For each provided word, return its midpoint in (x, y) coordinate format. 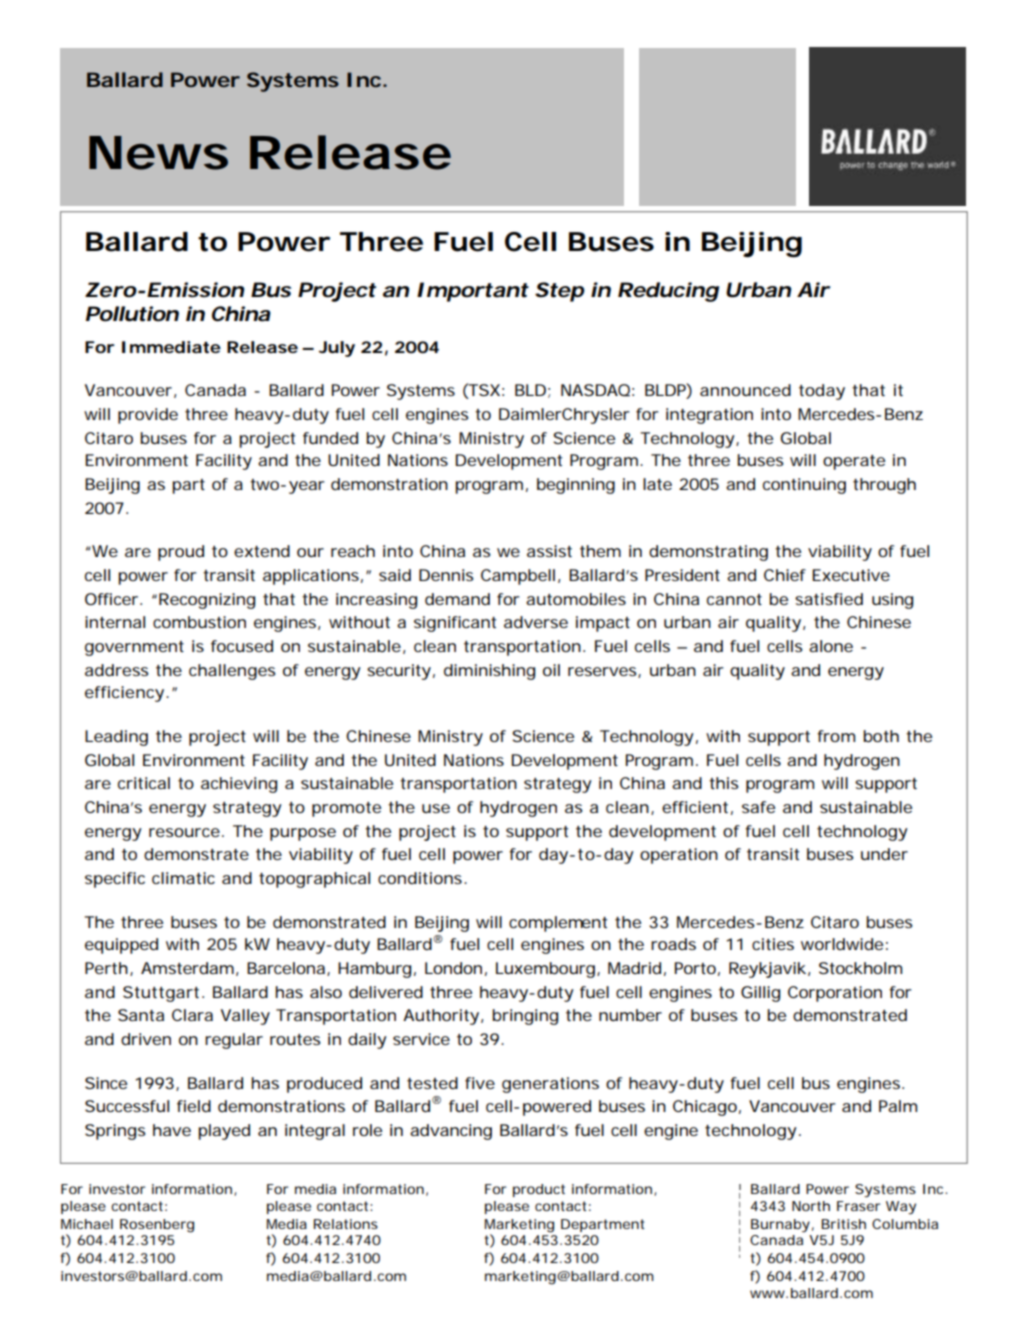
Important (473, 292)
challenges (232, 672)
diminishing (489, 672)
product (539, 1190)
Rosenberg (157, 1226)
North (811, 1206)
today (822, 392)
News (158, 153)
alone (831, 646)
